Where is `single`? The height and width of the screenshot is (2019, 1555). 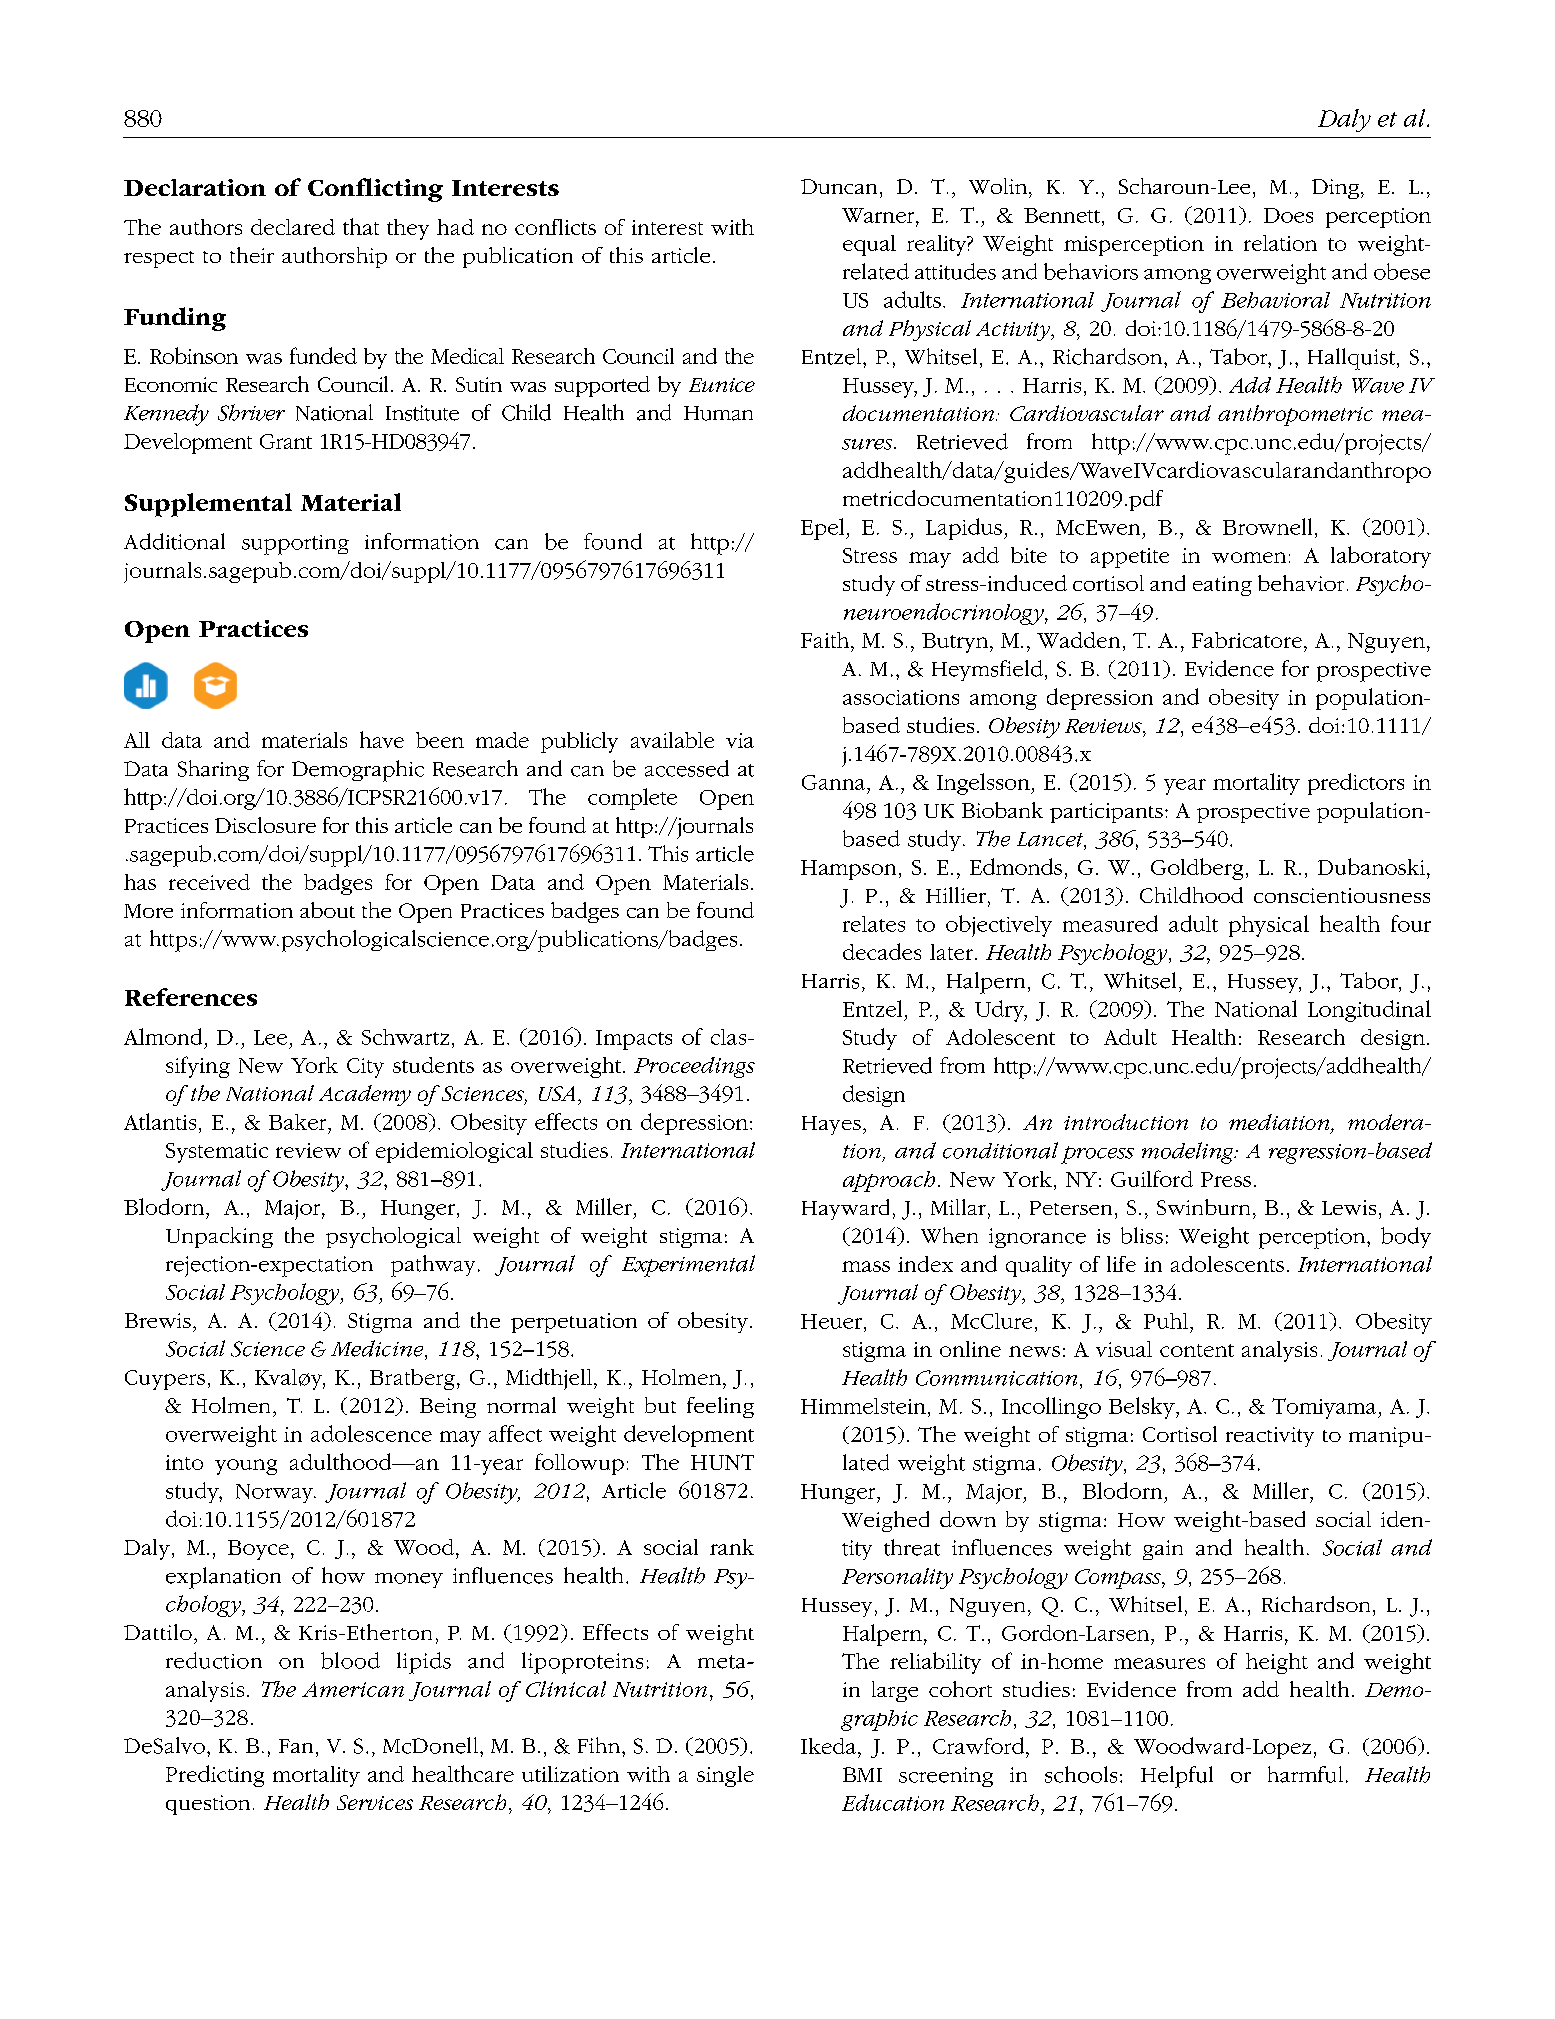 single is located at coordinates (725, 1776).
